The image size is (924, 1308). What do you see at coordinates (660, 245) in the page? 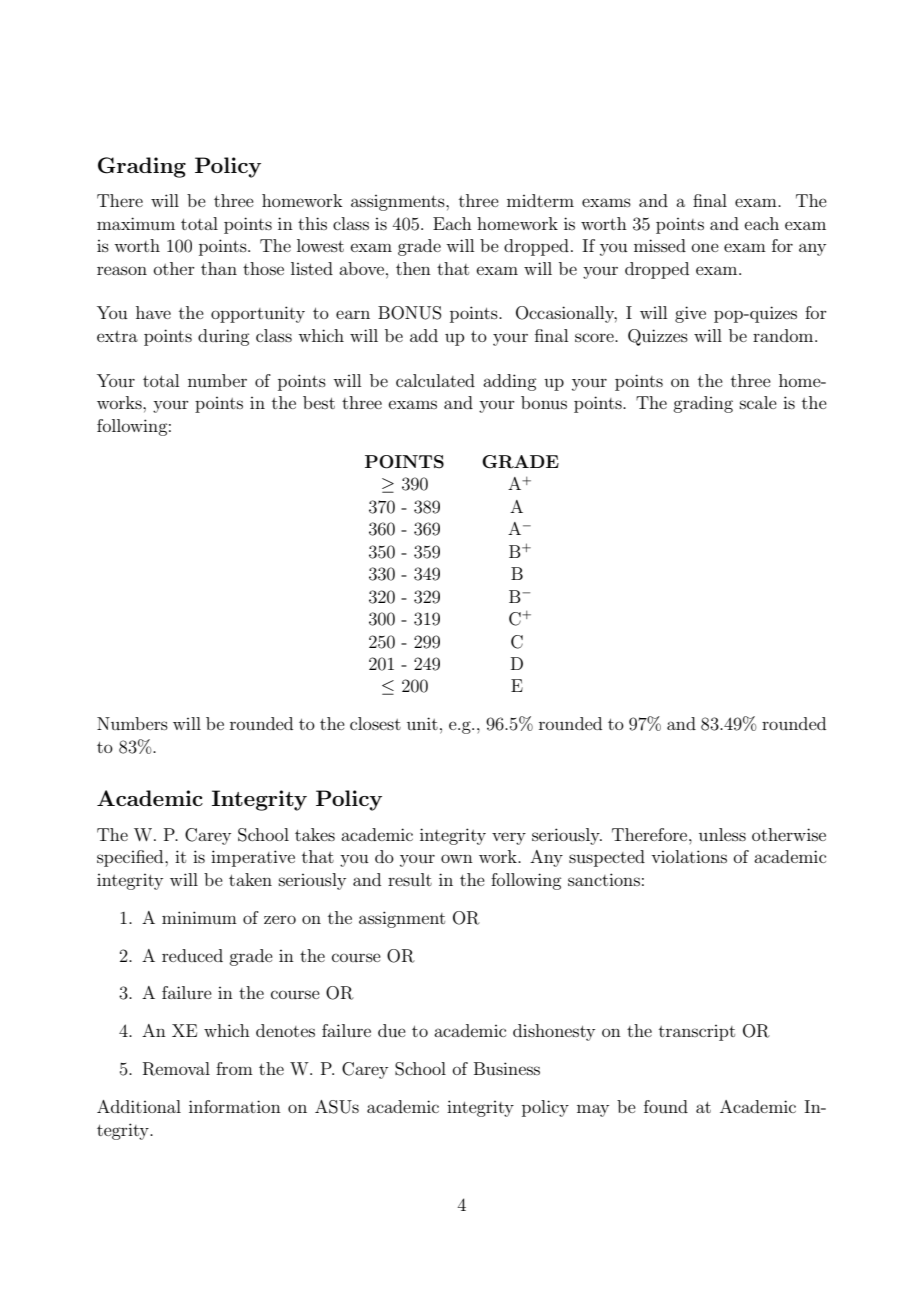
I see `missed` at bounding box center [660, 245].
